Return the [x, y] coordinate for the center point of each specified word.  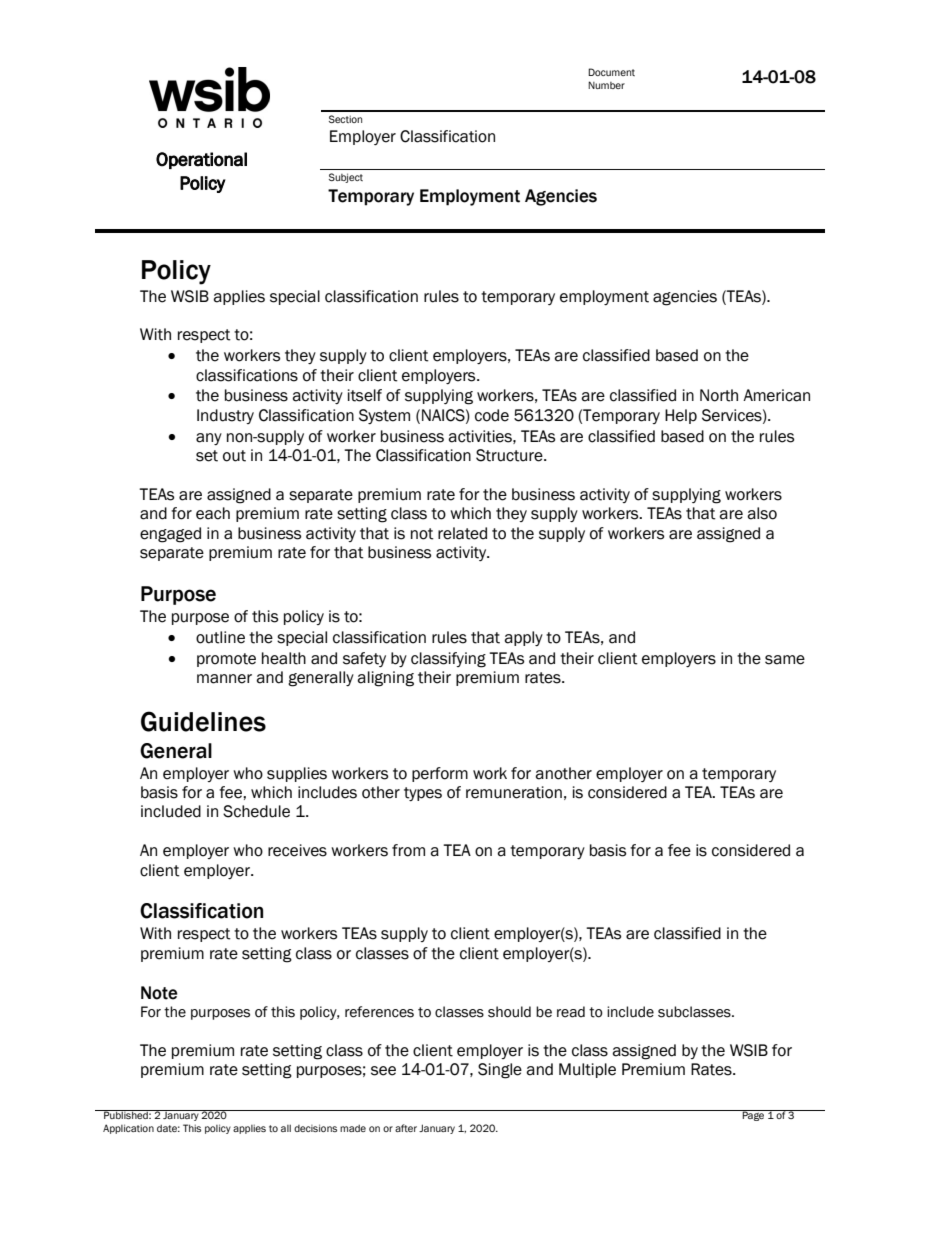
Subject [346, 178]
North [719, 395]
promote [226, 660]
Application [128, 1129]
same [785, 660]
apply [523, 638]
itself [365, 395]
